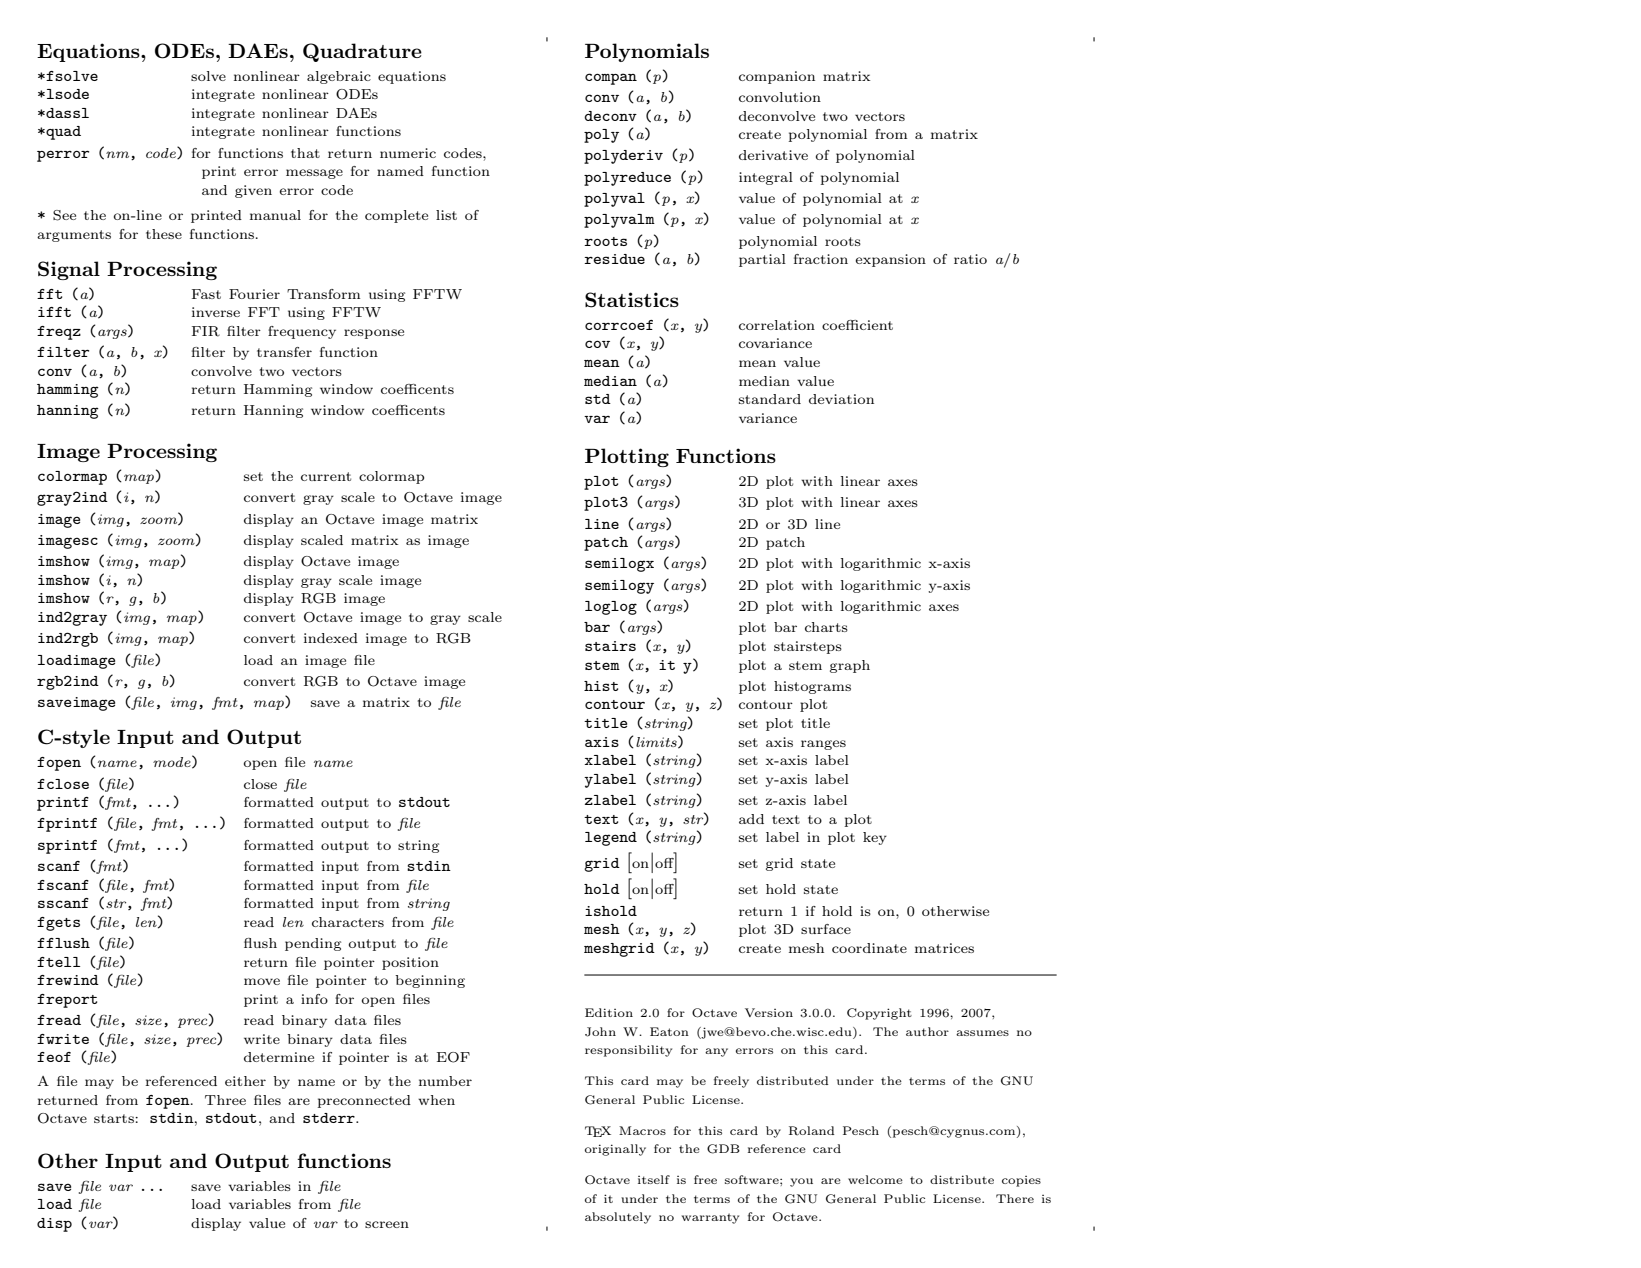 The height and width of the screenshot is (1268, 1641). I want to click on current, so click(326, 476).
